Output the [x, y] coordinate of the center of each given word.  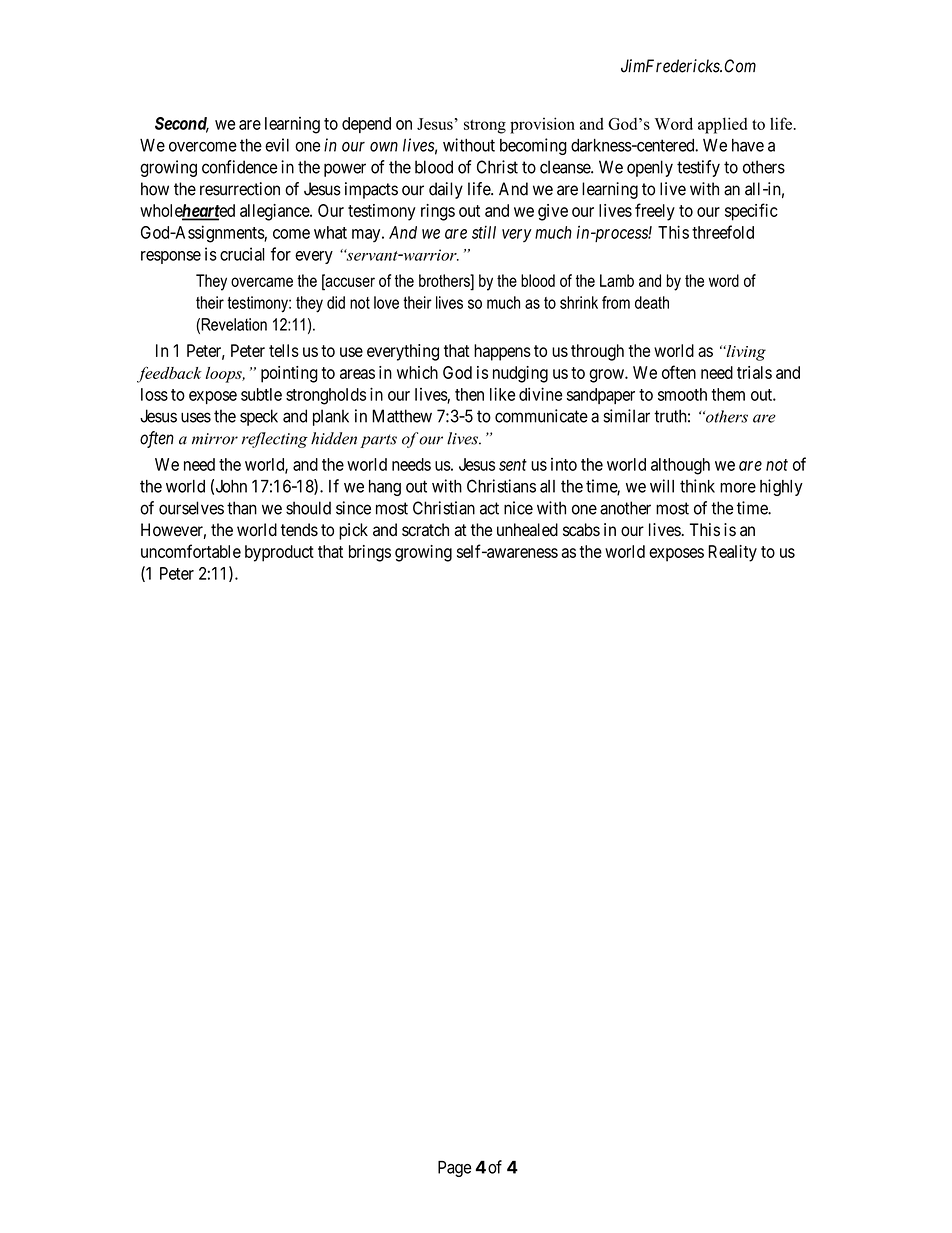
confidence [239, 167]
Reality [732, 553]
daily [446, 190]
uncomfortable [191, 551]
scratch [425, 530]
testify [698, 168]
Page [454, 1169]
